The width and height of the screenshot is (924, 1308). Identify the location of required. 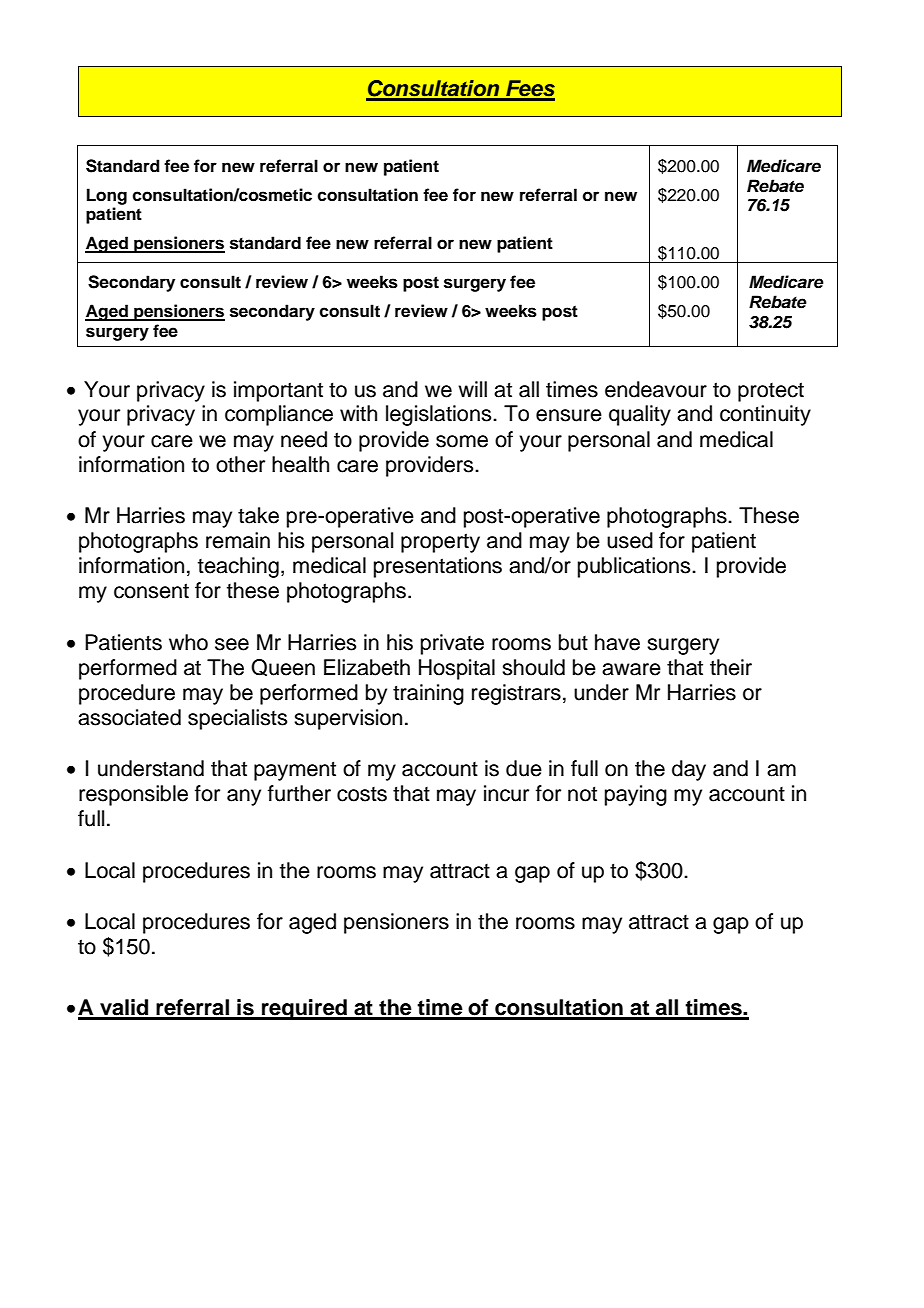
(304, 1009).
